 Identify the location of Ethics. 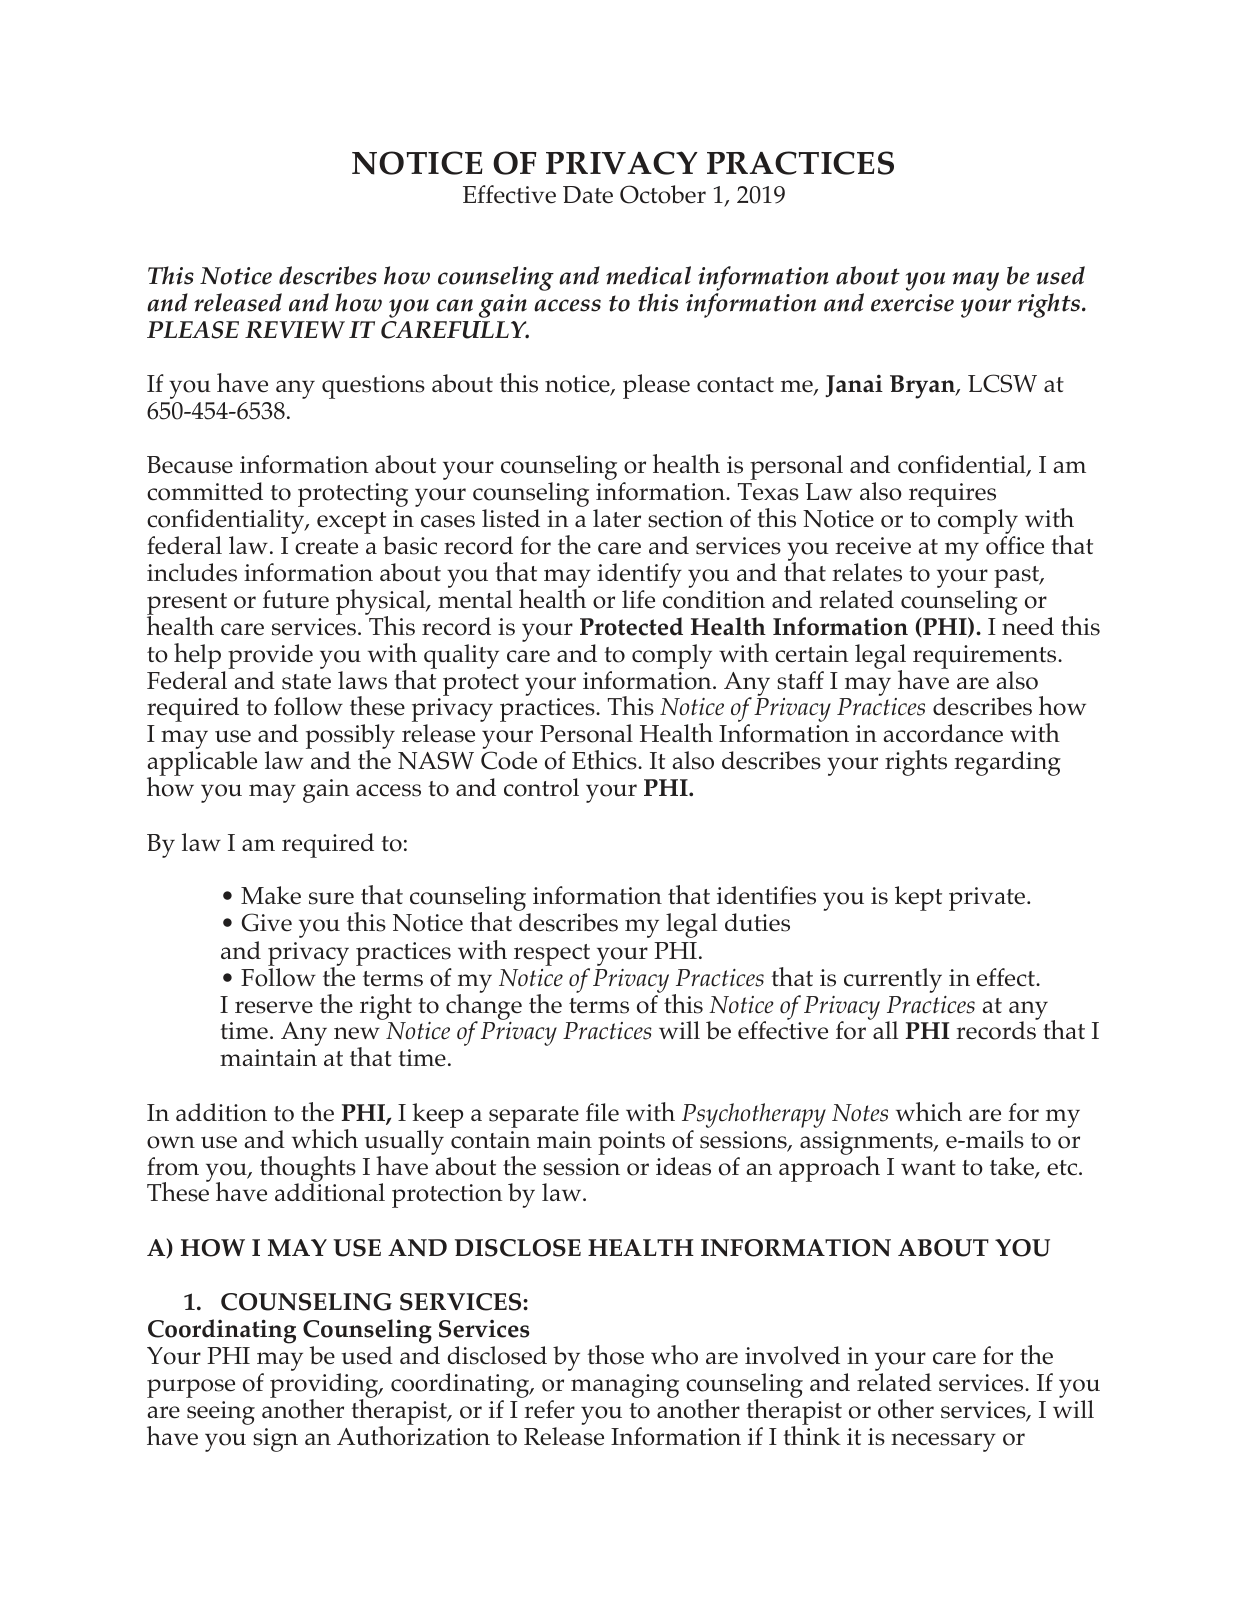
(605, 760).
